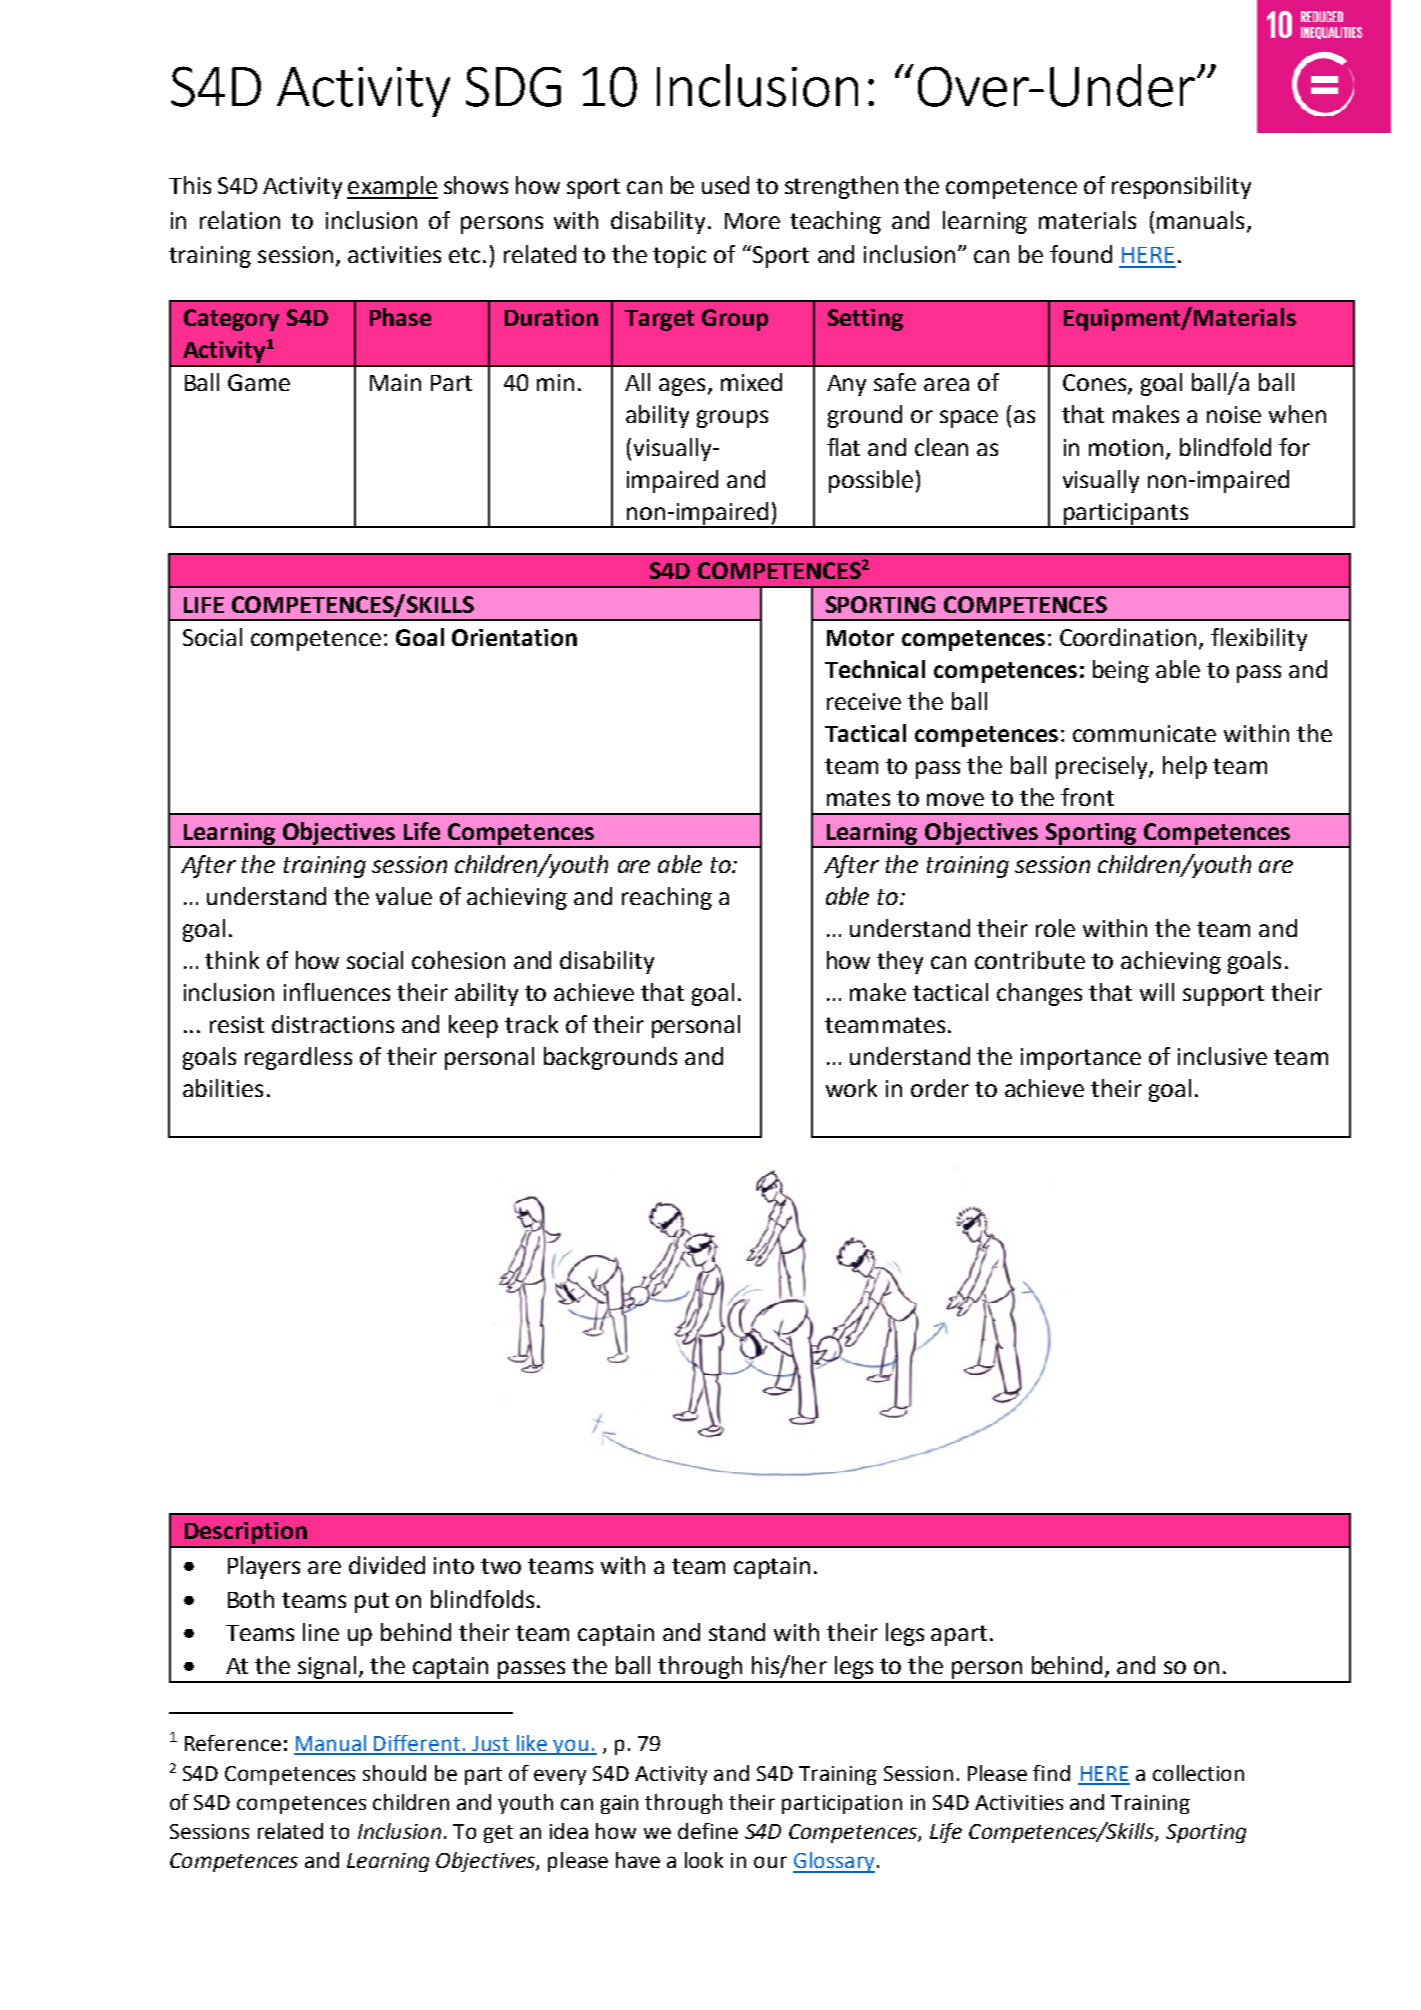 The width and height of the screenshot is (1421, 2010). What do you see at coordinates (864, 701) in the screenshot?
I see `receive` at bounding box center [864, 701].
